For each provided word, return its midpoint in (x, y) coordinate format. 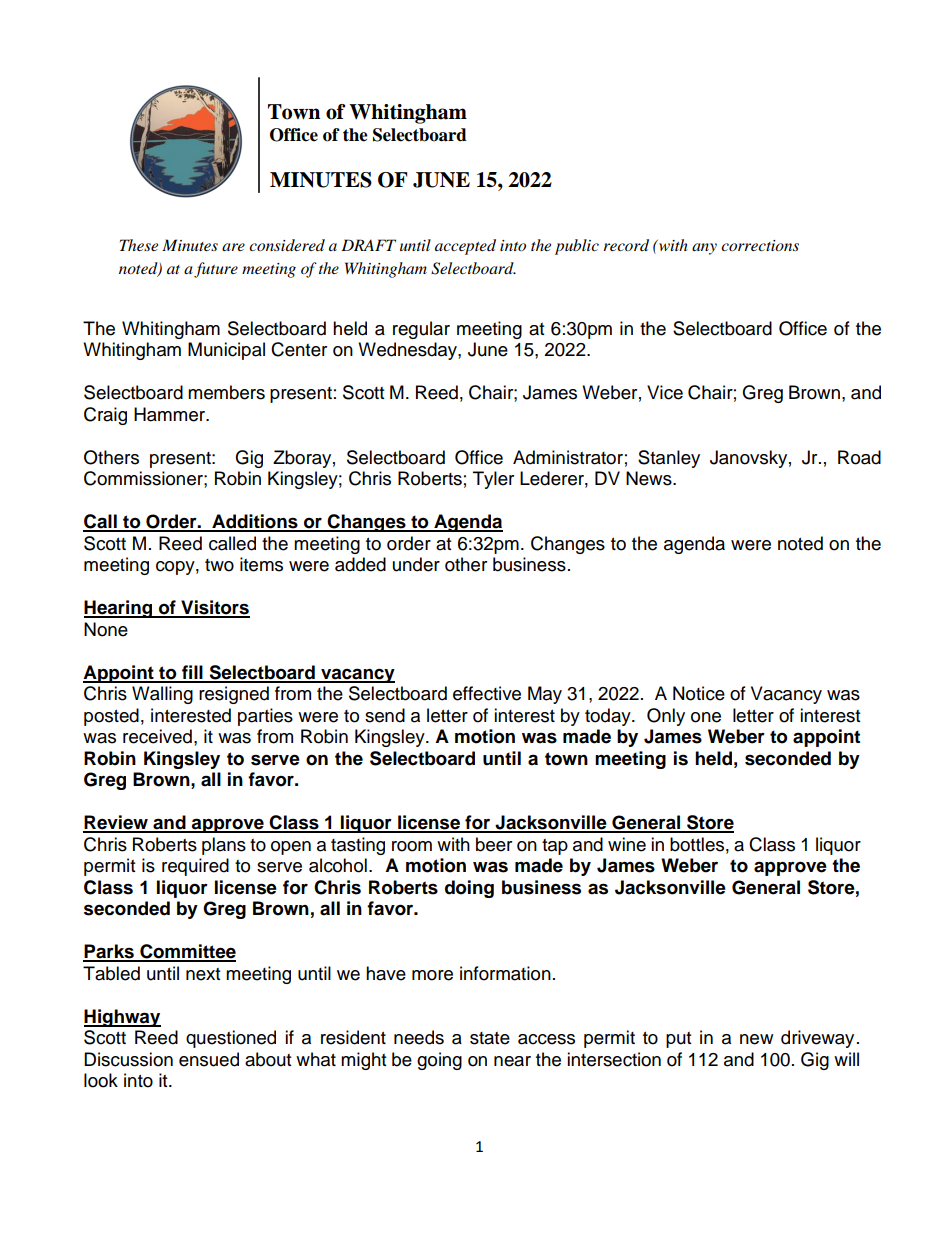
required (195, 867)
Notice (699, 693)
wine (627, 844)
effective (487, 693)
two (219, 565)
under (416, 564)
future (216, 270)
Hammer (171, 414)
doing (469, 889)
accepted (465, 247)
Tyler (493, 480)
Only (666, 717)
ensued (209, 1059)
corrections (760, 245)
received (157, 736)
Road (859, 457)
